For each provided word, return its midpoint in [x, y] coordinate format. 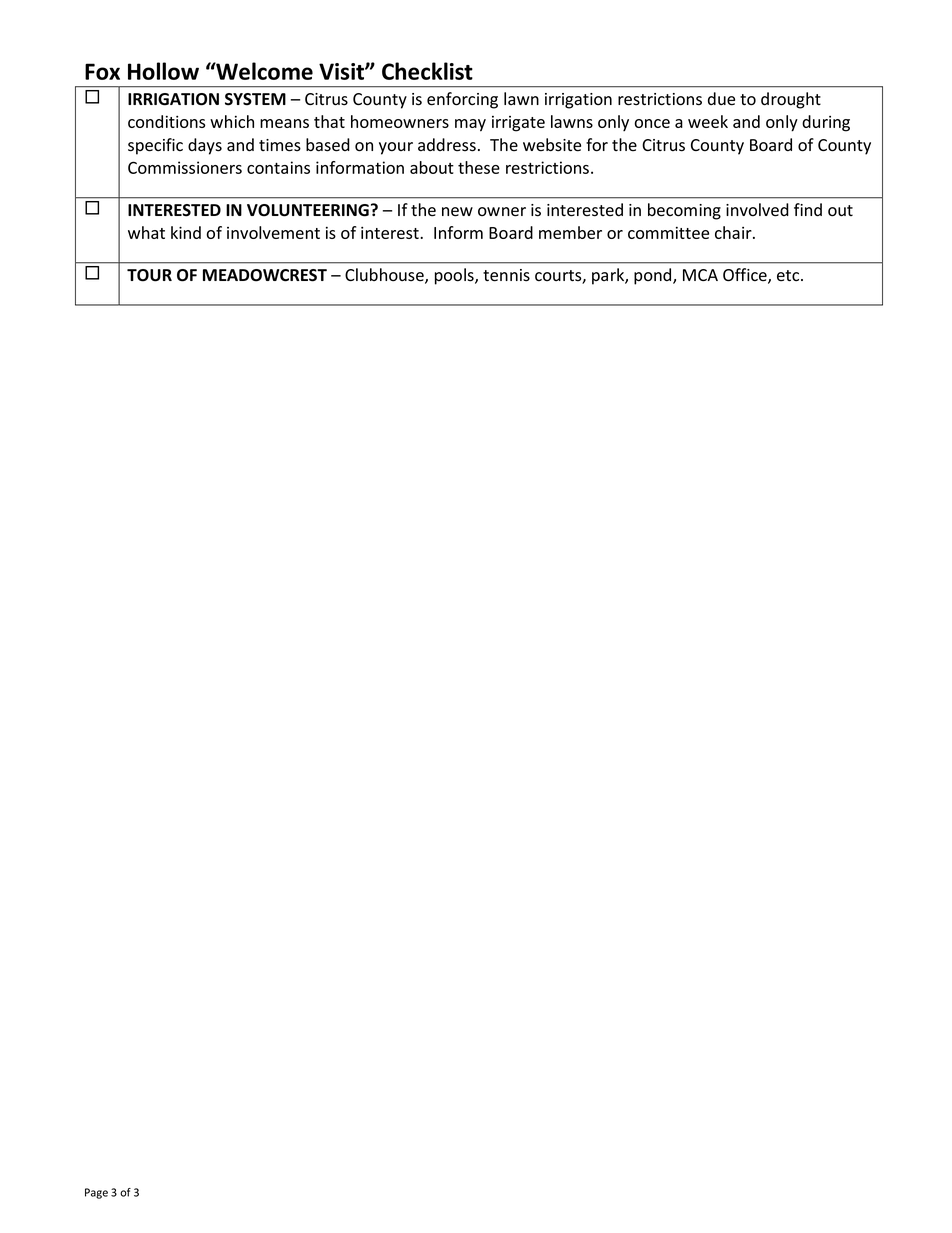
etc [789, 276]
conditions [166, 121]
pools [455, 276]
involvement [273, 232]
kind [186, 232]
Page [96, 1193]
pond [654, 276]
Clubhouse [385, 276]
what [146, 232]
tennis [506, 275]
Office [746, 276]
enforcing [462, 100]
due [721, 99]
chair [734, 232]
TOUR [149, 275]
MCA [700, 275]
